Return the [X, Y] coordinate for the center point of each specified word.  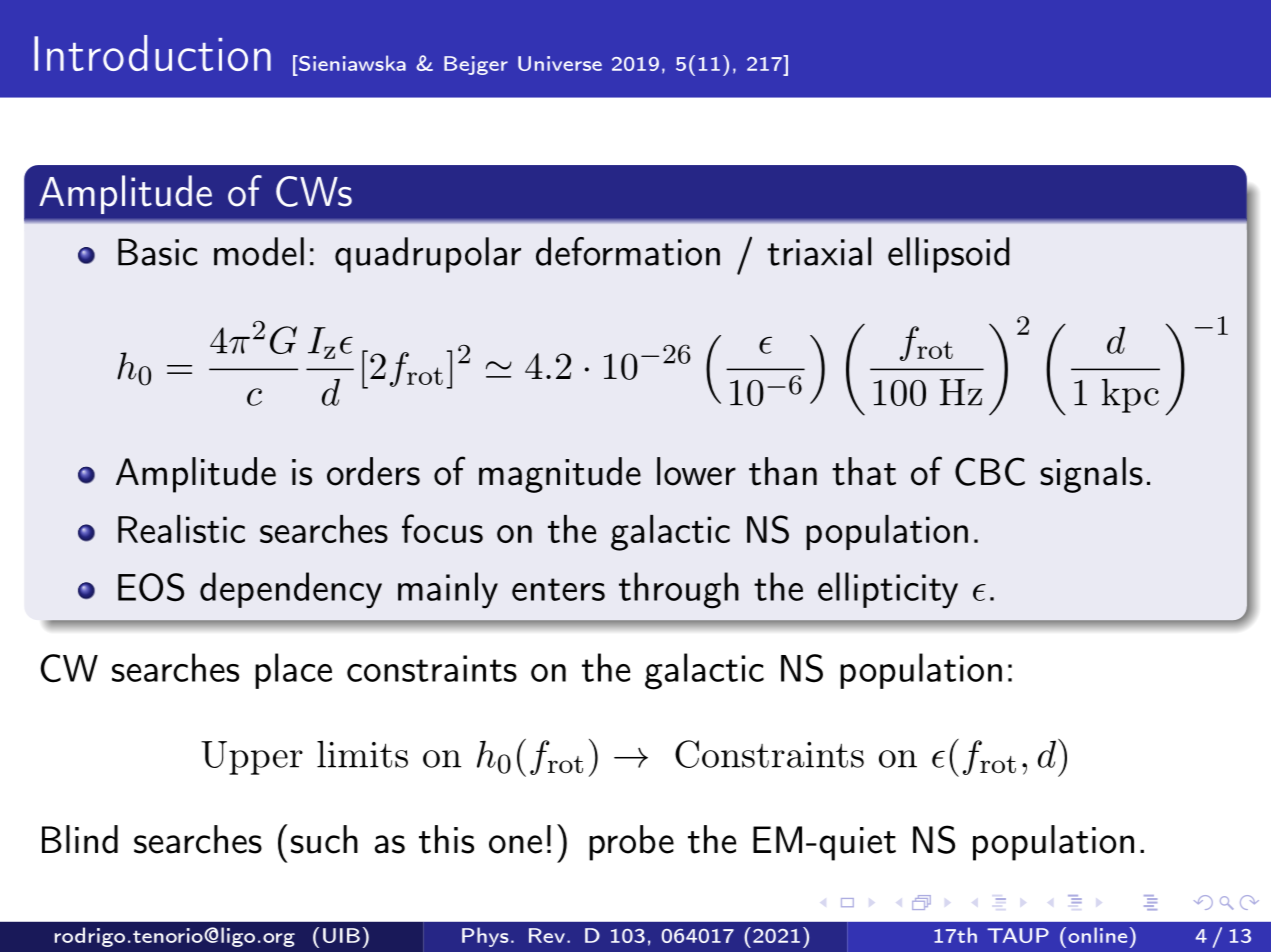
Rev [547, 935]
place [293, 671]
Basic [157, 252]
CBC [990, 471]
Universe [560, 63]
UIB [341, 935]
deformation [628, 251]
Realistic [181, 529]
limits [362, 754]
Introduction [152, 53]
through [679, 590]
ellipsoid [949, 255]
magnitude [560, 475]
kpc [1130, 395]
